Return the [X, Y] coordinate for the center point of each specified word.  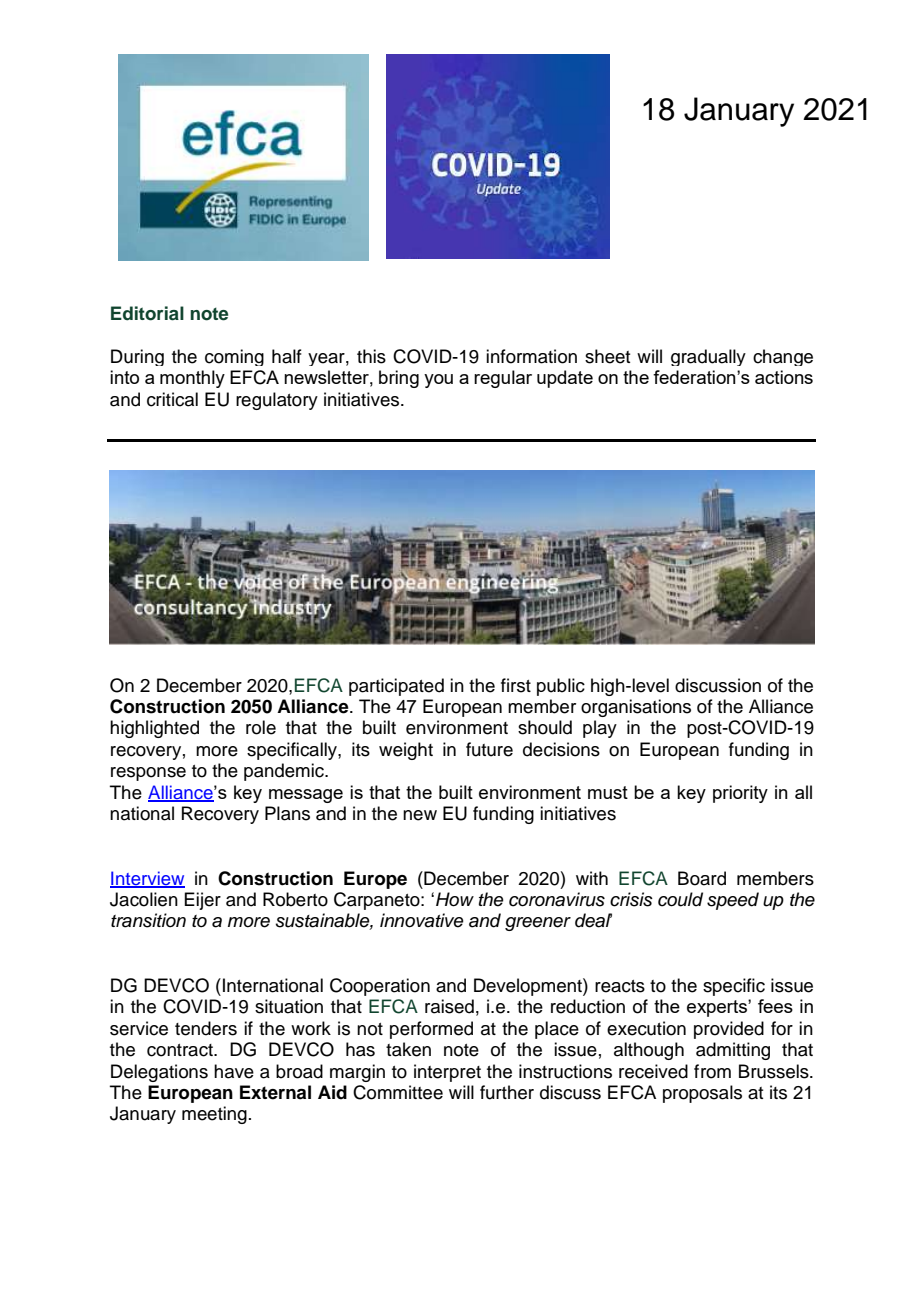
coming [234, 357]
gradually [708, 357]
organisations [636, 708]
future [489, 749]
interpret [447, 1073]
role [261, 727]
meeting [214, 1115]
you [438, 381]
